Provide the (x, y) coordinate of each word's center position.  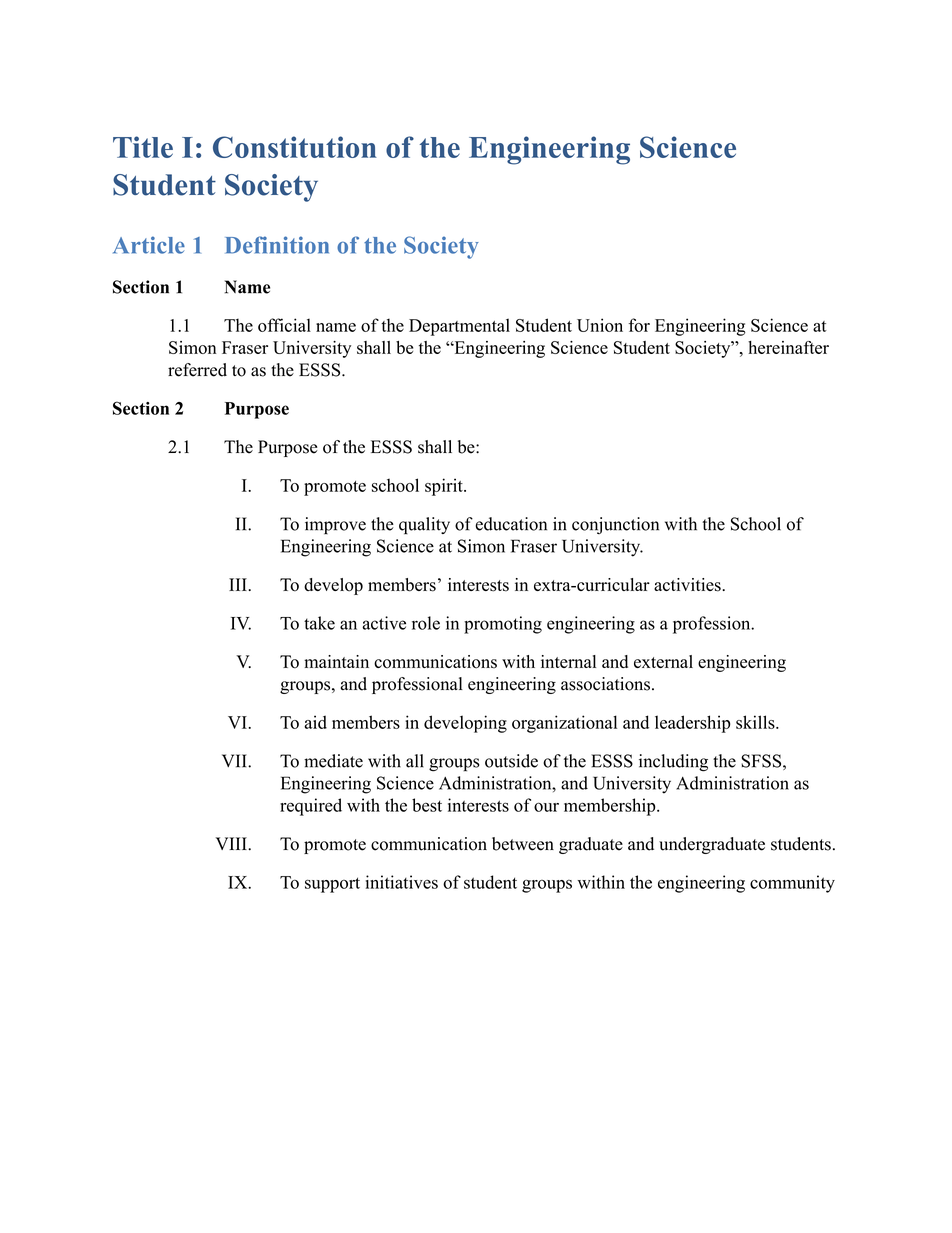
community (792, 884)
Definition (277, 245)
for (639, 325)
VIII (232, 843)
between (523, 844)
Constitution (295, 147)
